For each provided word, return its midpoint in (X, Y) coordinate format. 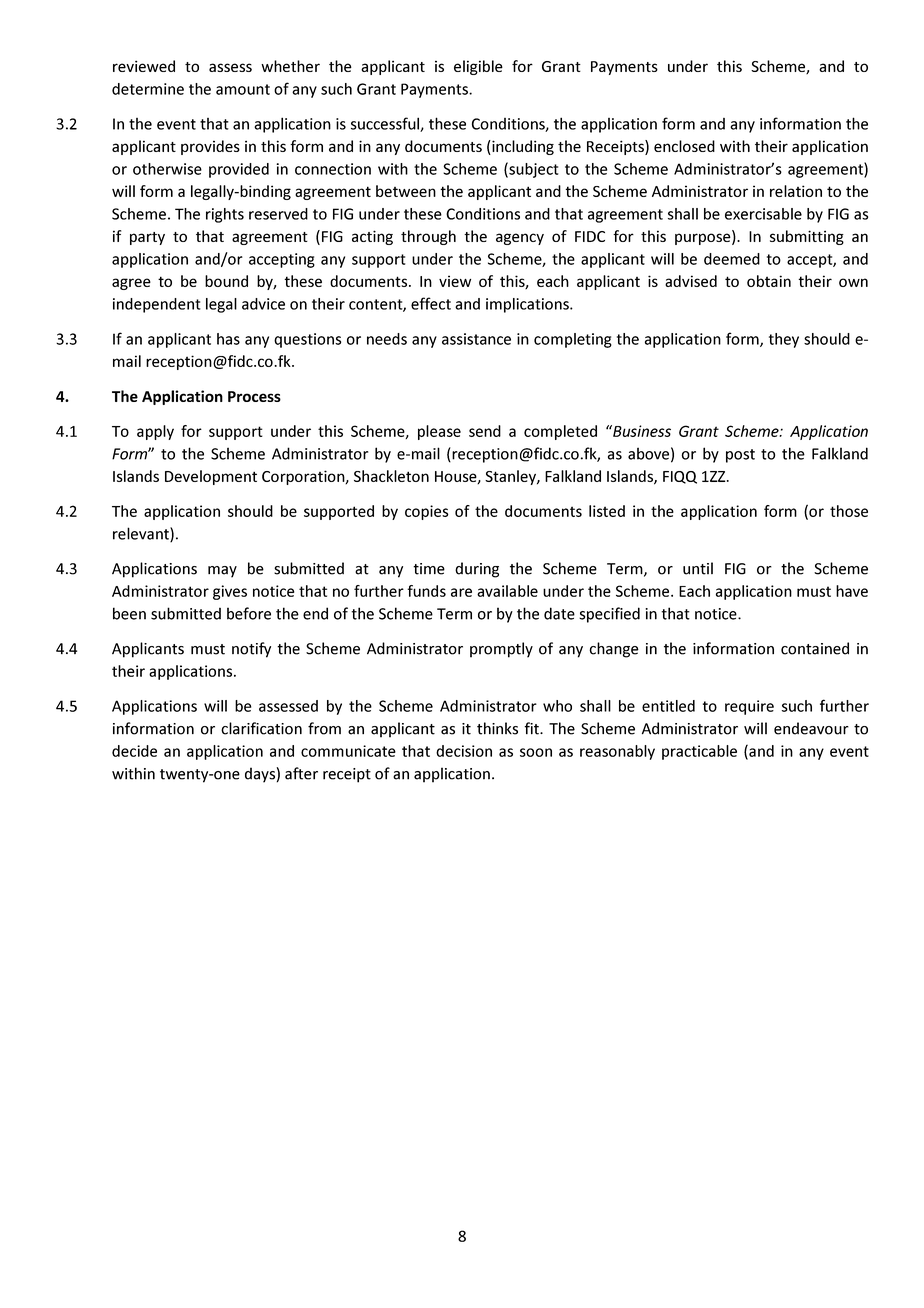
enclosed (684, 146)
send (485, 431)
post (740, 456)
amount (243, 89)
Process (254, 396)
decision (464, 751)
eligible (478, 67)
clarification (261, 728)
